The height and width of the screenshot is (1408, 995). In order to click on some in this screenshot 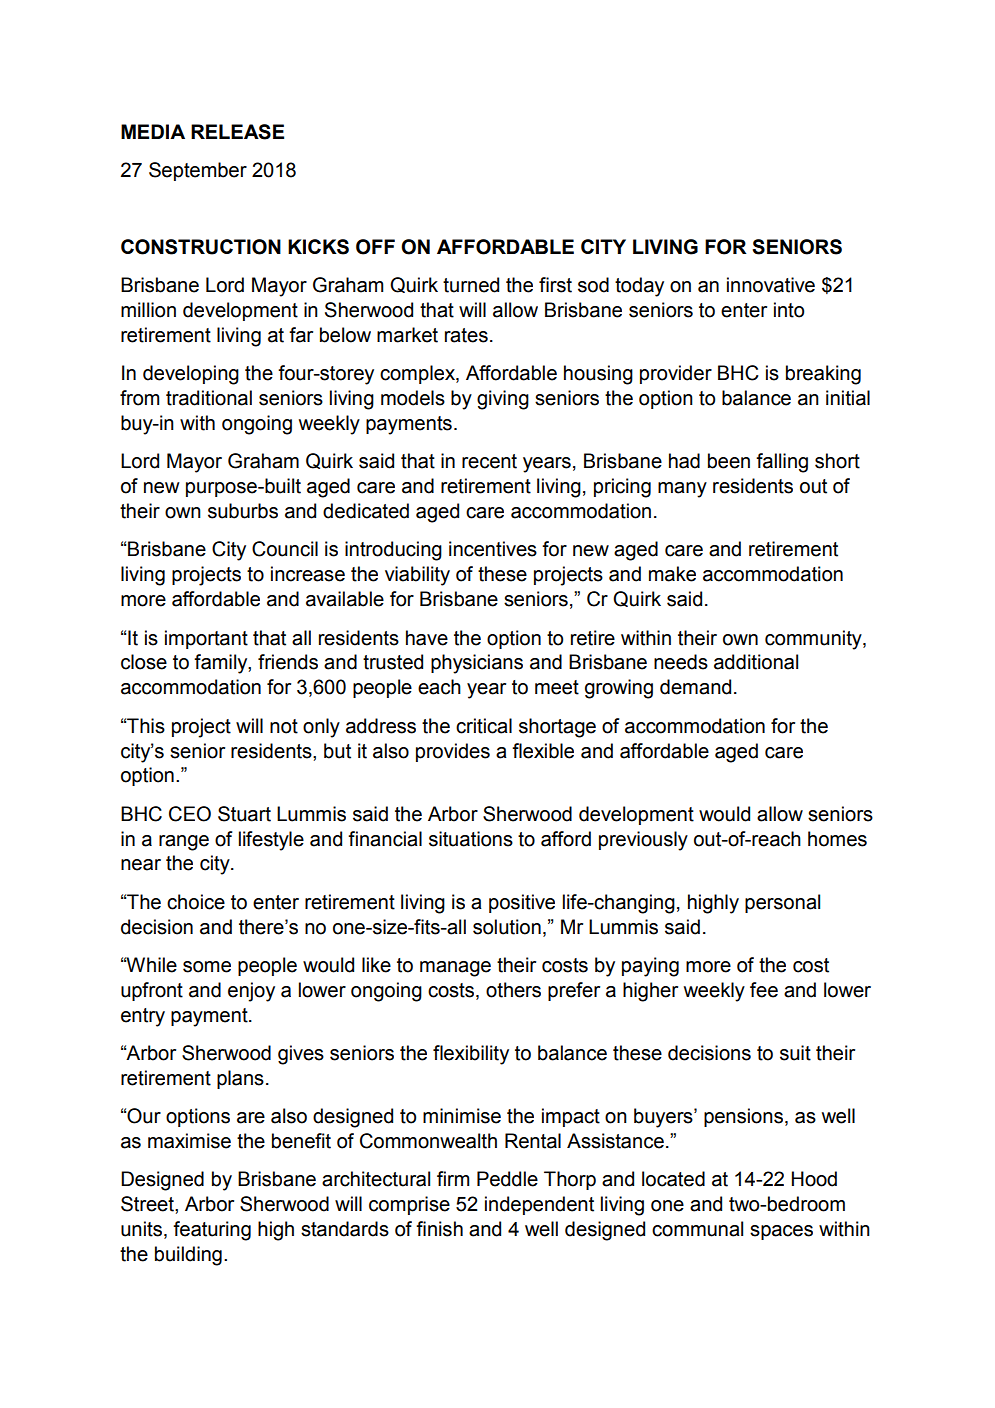, I will do `click(207, 967)`.
